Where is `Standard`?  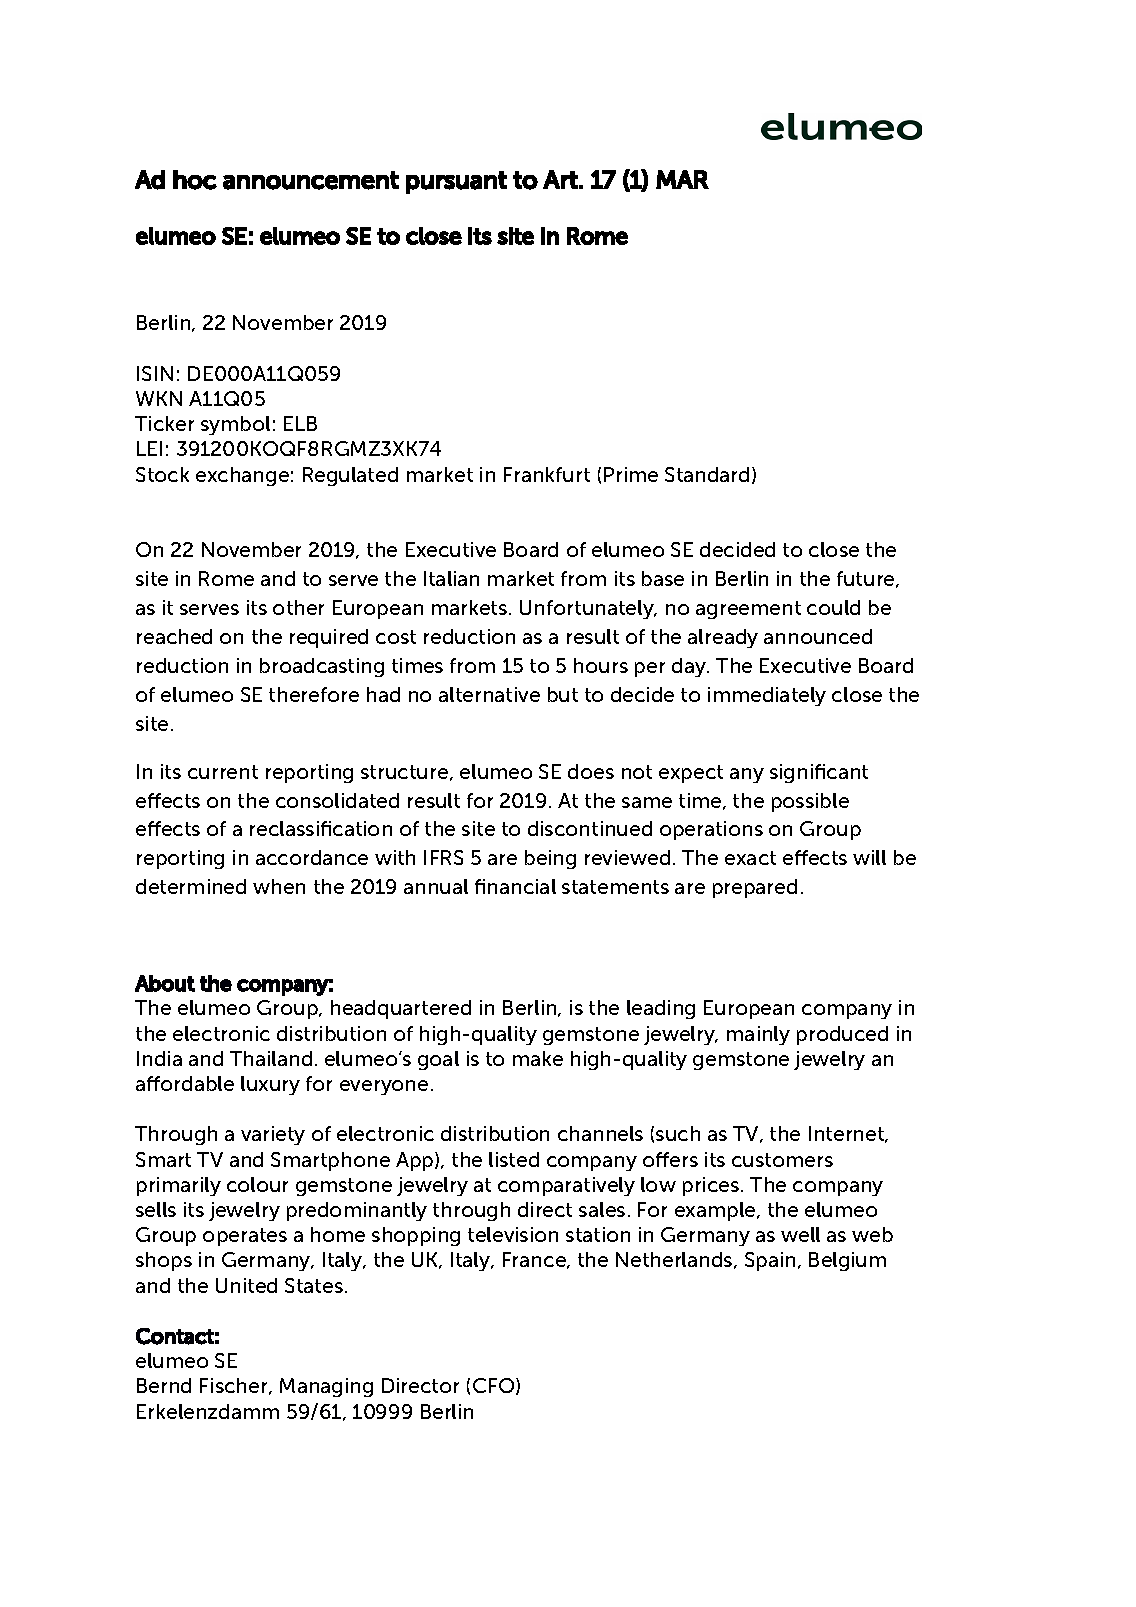 Standard is located at coordinates (707, 474).
